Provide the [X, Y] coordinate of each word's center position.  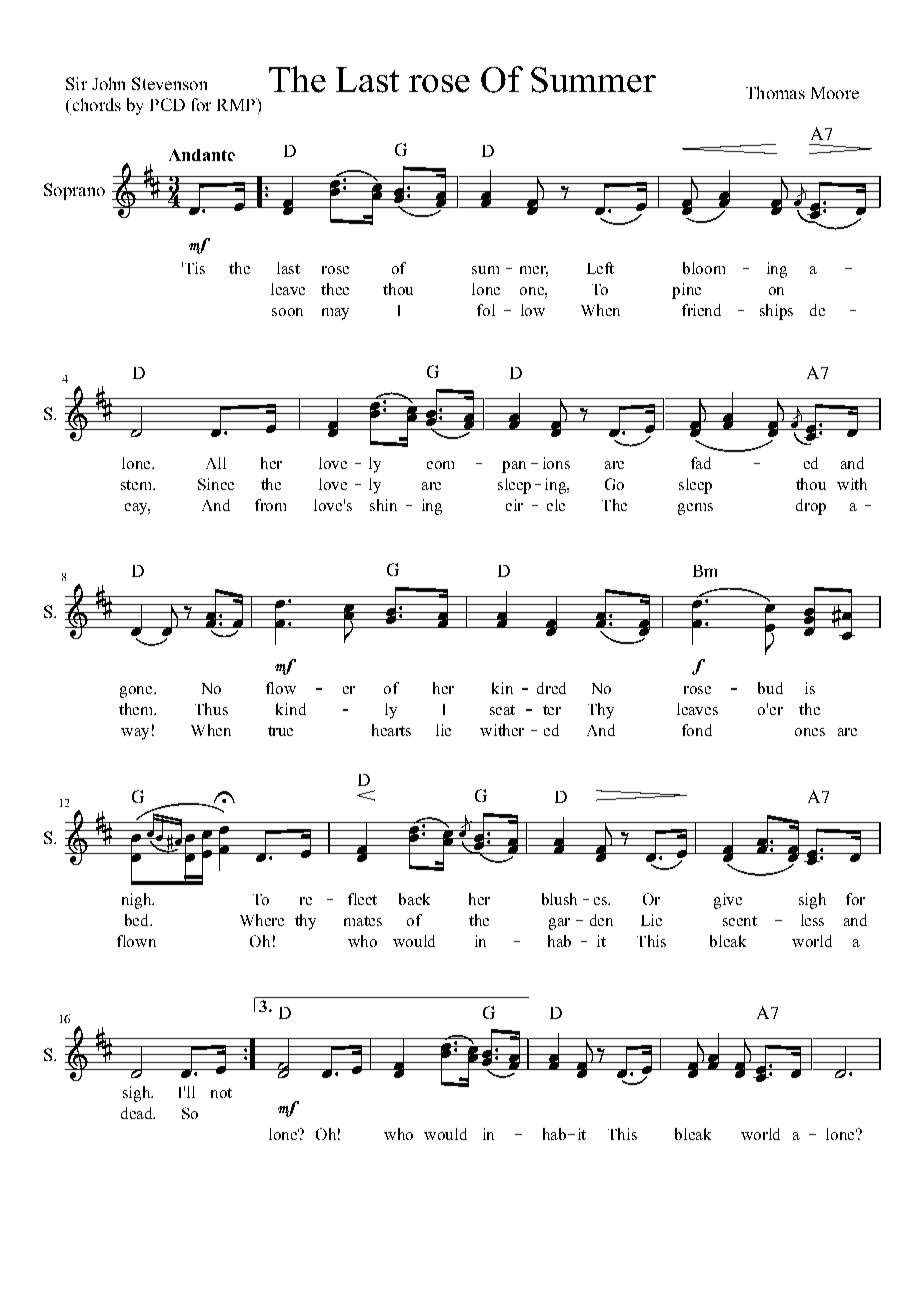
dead [138, 1113]
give [728, 901]
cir [514, 505]
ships [776, 312]
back [414, 899]
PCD [167, 104]
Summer [593, 80]
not [221, 1093]
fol [486, 310]
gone [137, 692]
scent [740, 921]
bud [770, 688]
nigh [138, 901]
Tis [195, 268]
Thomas [775, 92]
